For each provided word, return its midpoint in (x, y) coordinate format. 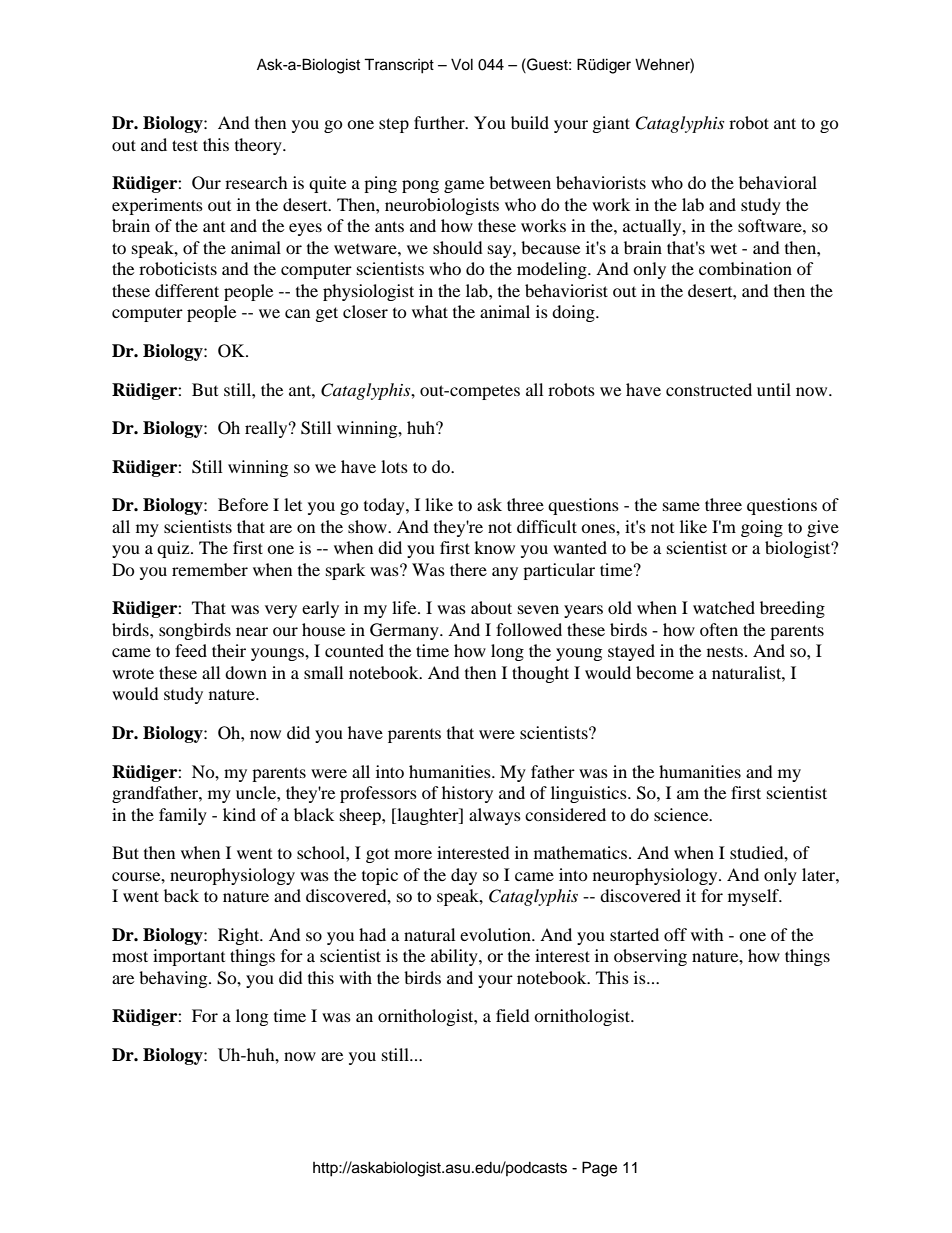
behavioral (778, 182)
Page (599, 1169)
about (491, 607)
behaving (174, 979)
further (440, 122)
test (185, 145)
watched (724, 607)
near (252, 631)
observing (650, 957)
